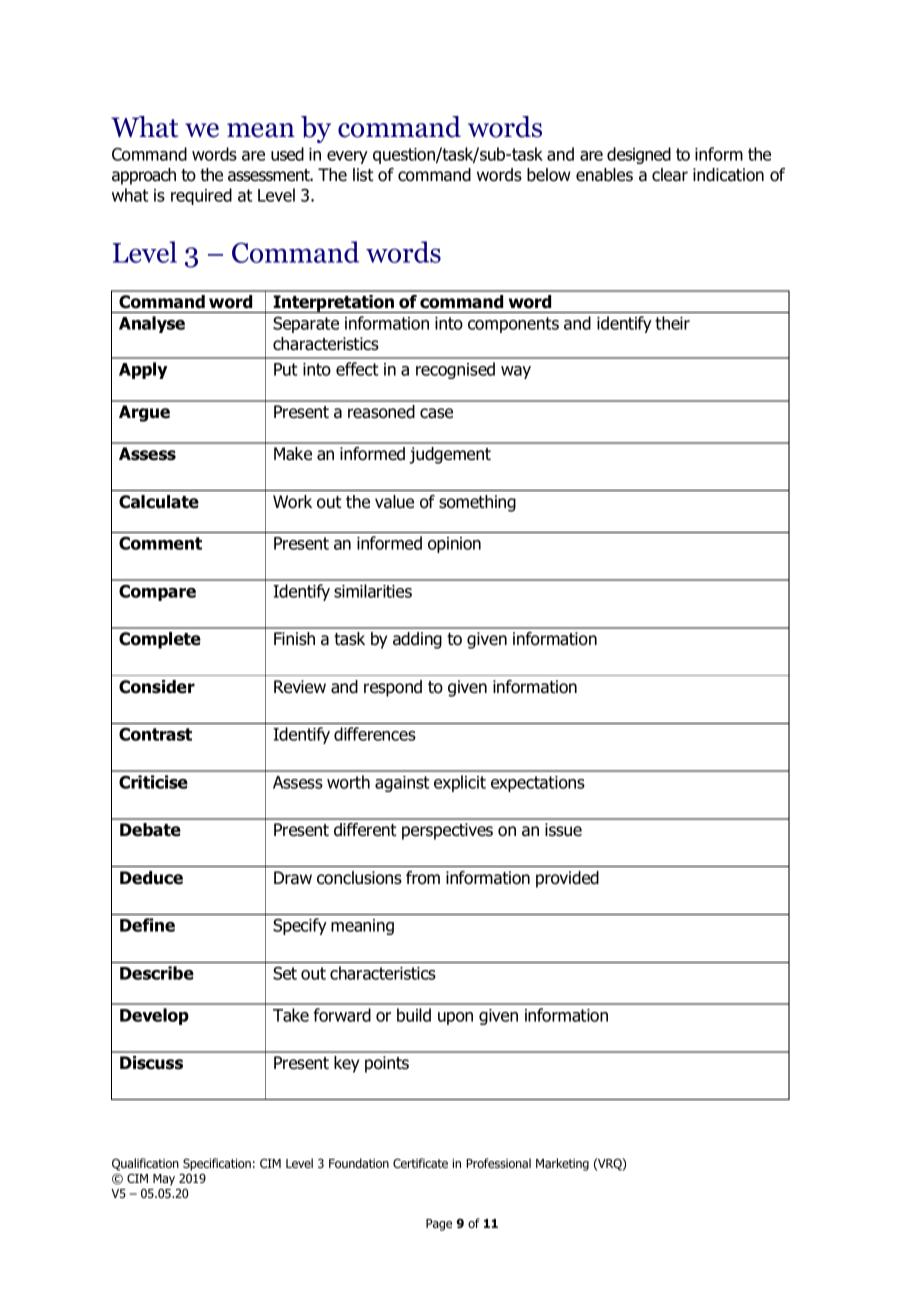 Image resolution: width=924 pixels, height=1307 pixels. I want to click on Describe, so click(157, 973).
